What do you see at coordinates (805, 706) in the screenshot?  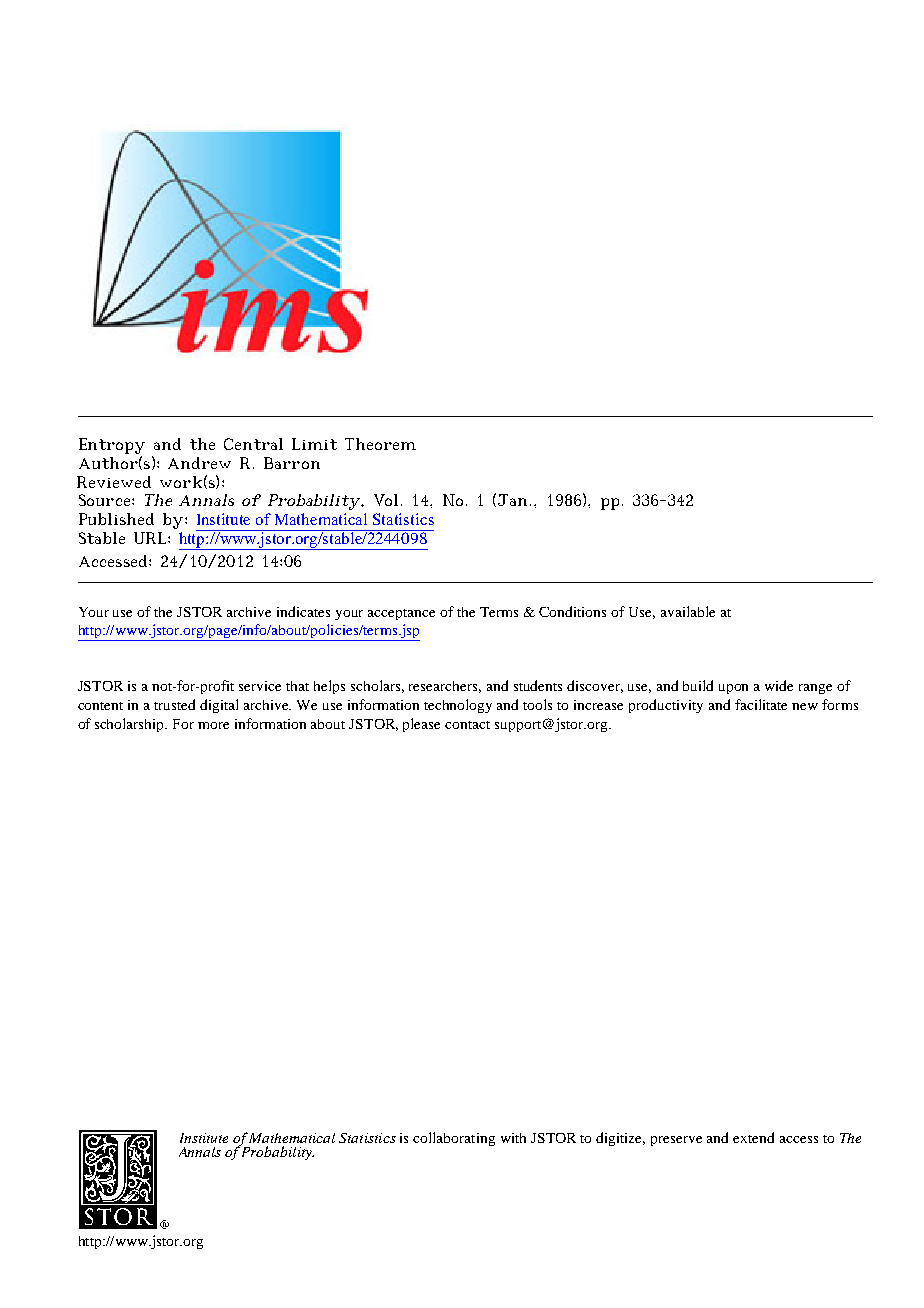 I see `new` at bounding box center [805, 706].
